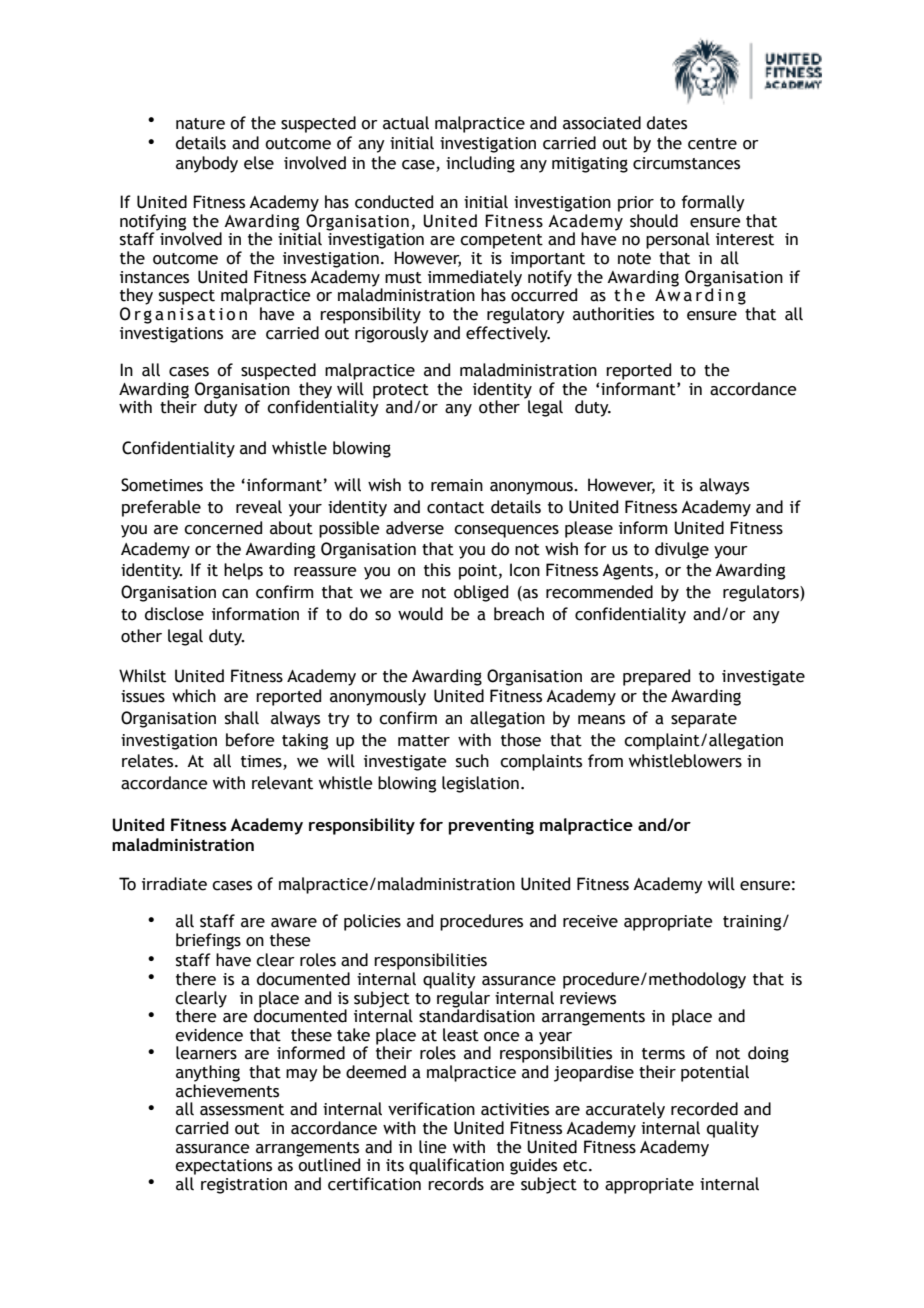 The image size is (924, 1308). Describe the element at coordinates (480, 164) in the page. I see `including` at that location.
